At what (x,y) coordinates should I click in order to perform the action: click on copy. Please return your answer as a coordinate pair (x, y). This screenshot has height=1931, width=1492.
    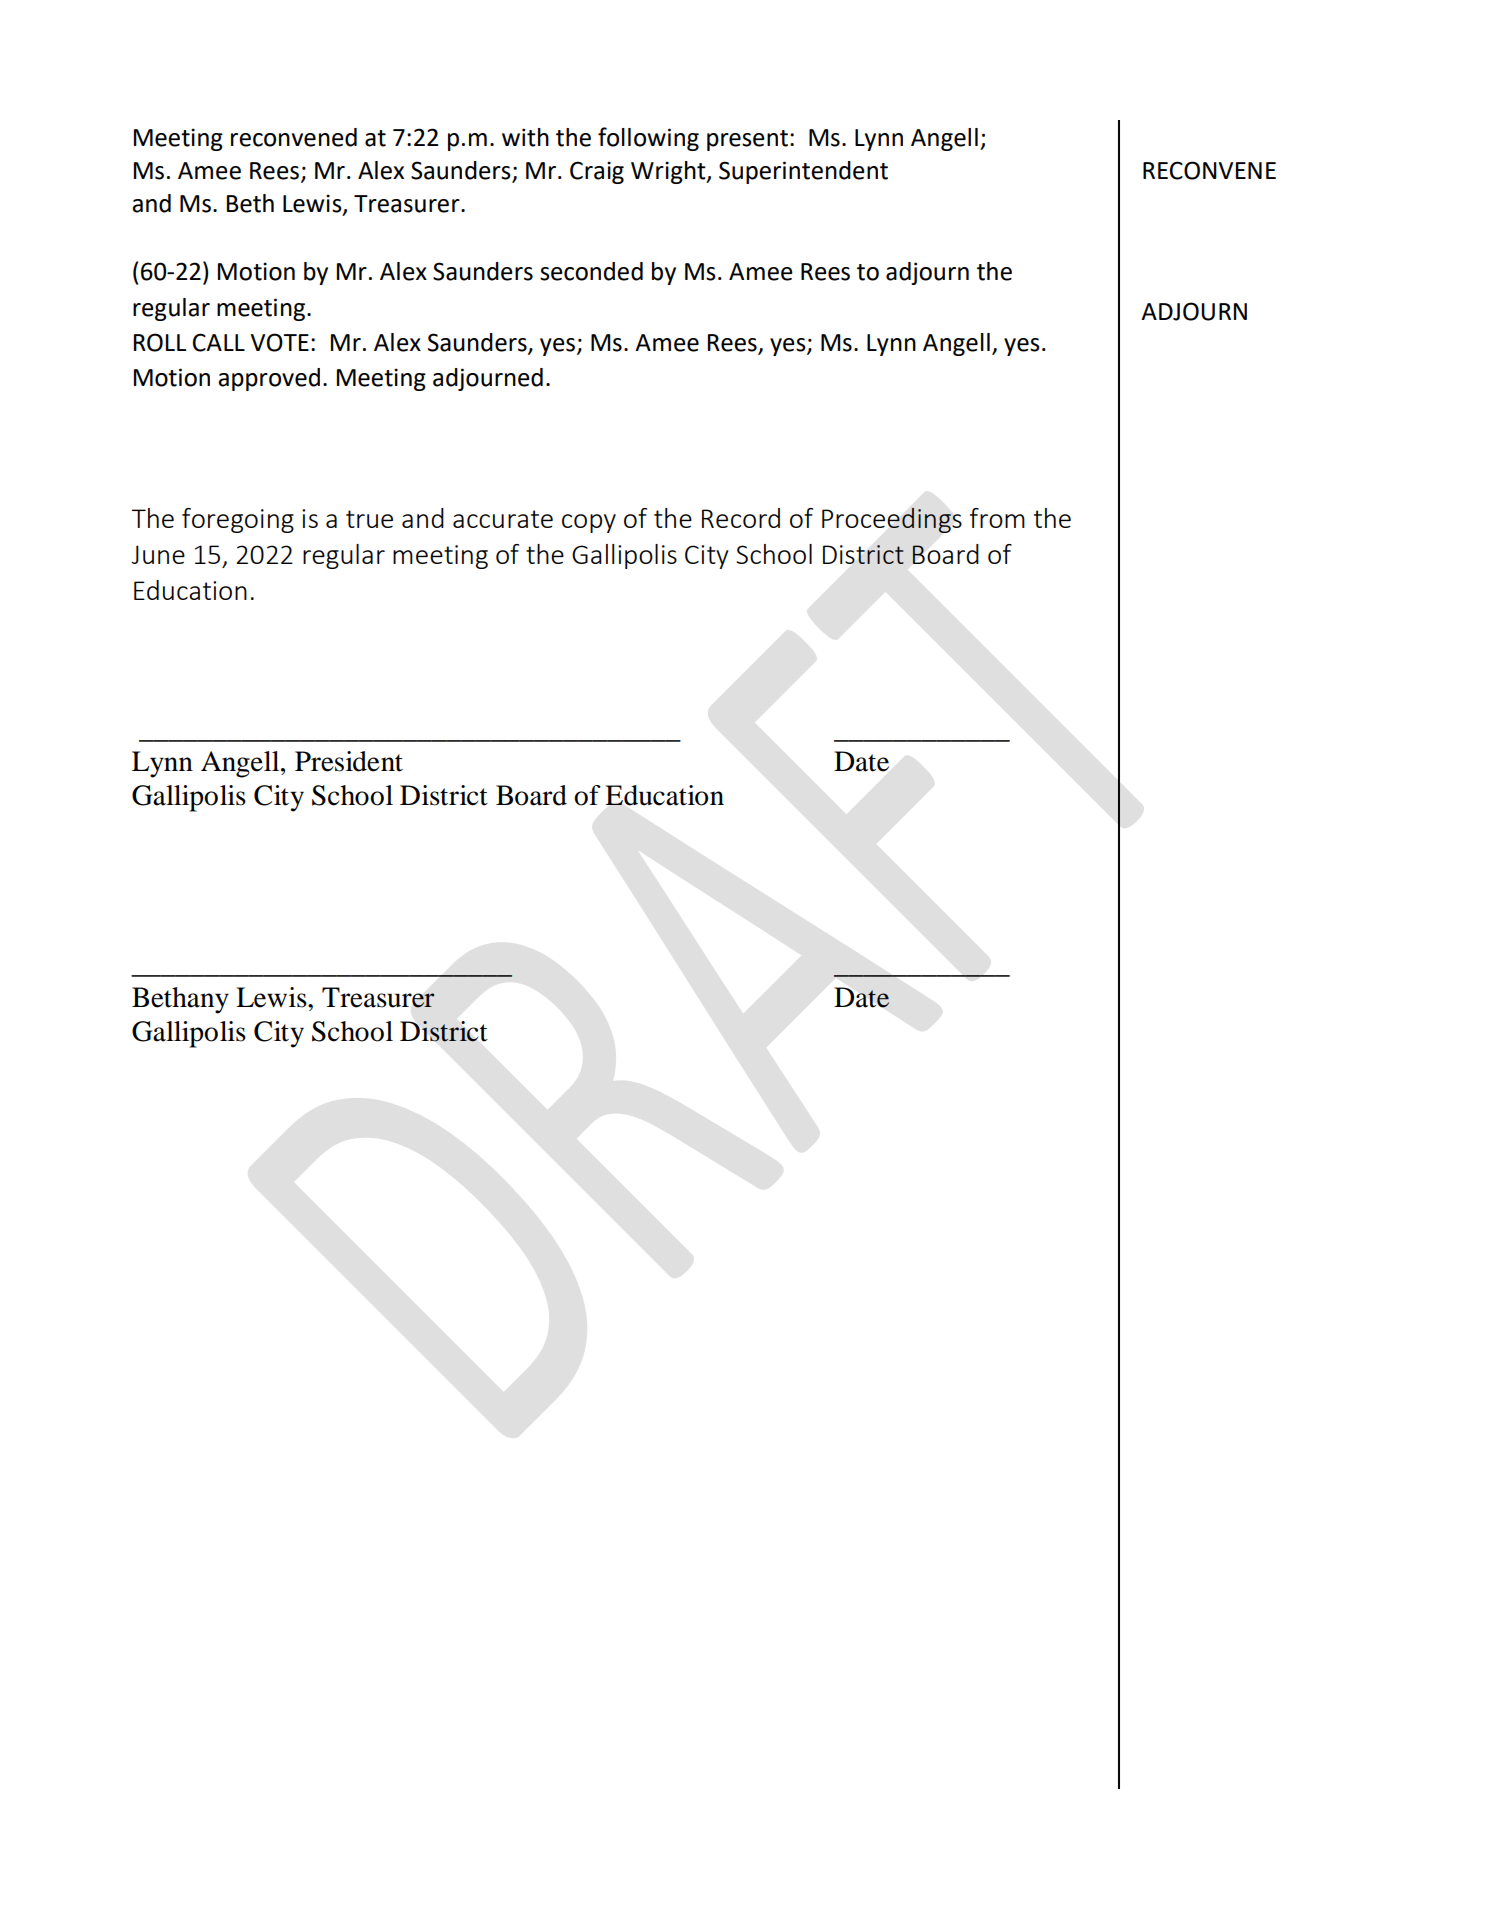
    Looking at the image, I should click on (589, 523).
